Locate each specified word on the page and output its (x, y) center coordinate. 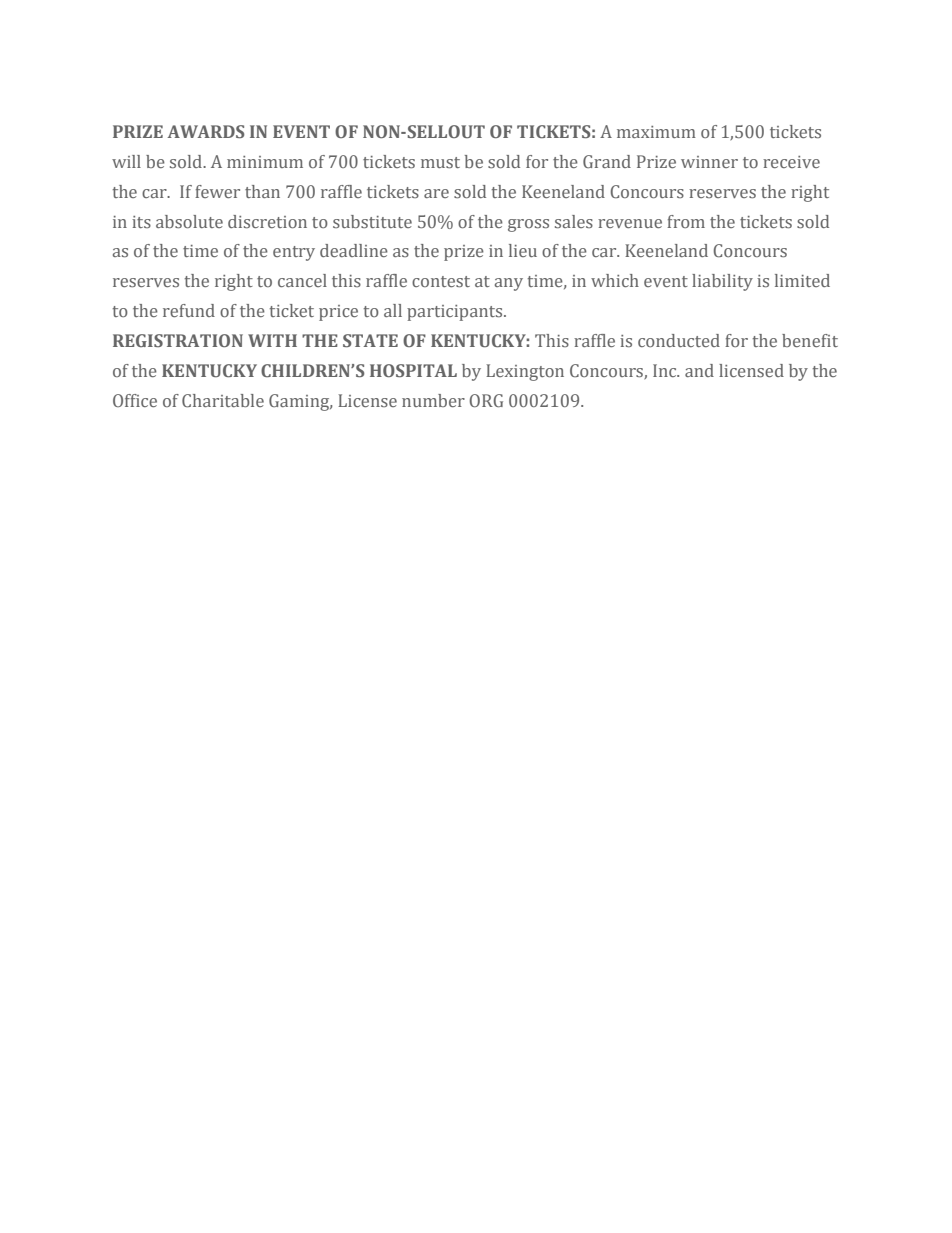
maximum (656, 132)
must (440, 162)
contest (441, 281)
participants (456, 313)
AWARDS (205, 131)
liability (722, 282)
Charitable (223, 400)
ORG (486, 400)
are (436, 193)
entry (294, 253)
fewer (217, 191)
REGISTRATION (178, 340)
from (686, 221)
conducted (679, 340)
